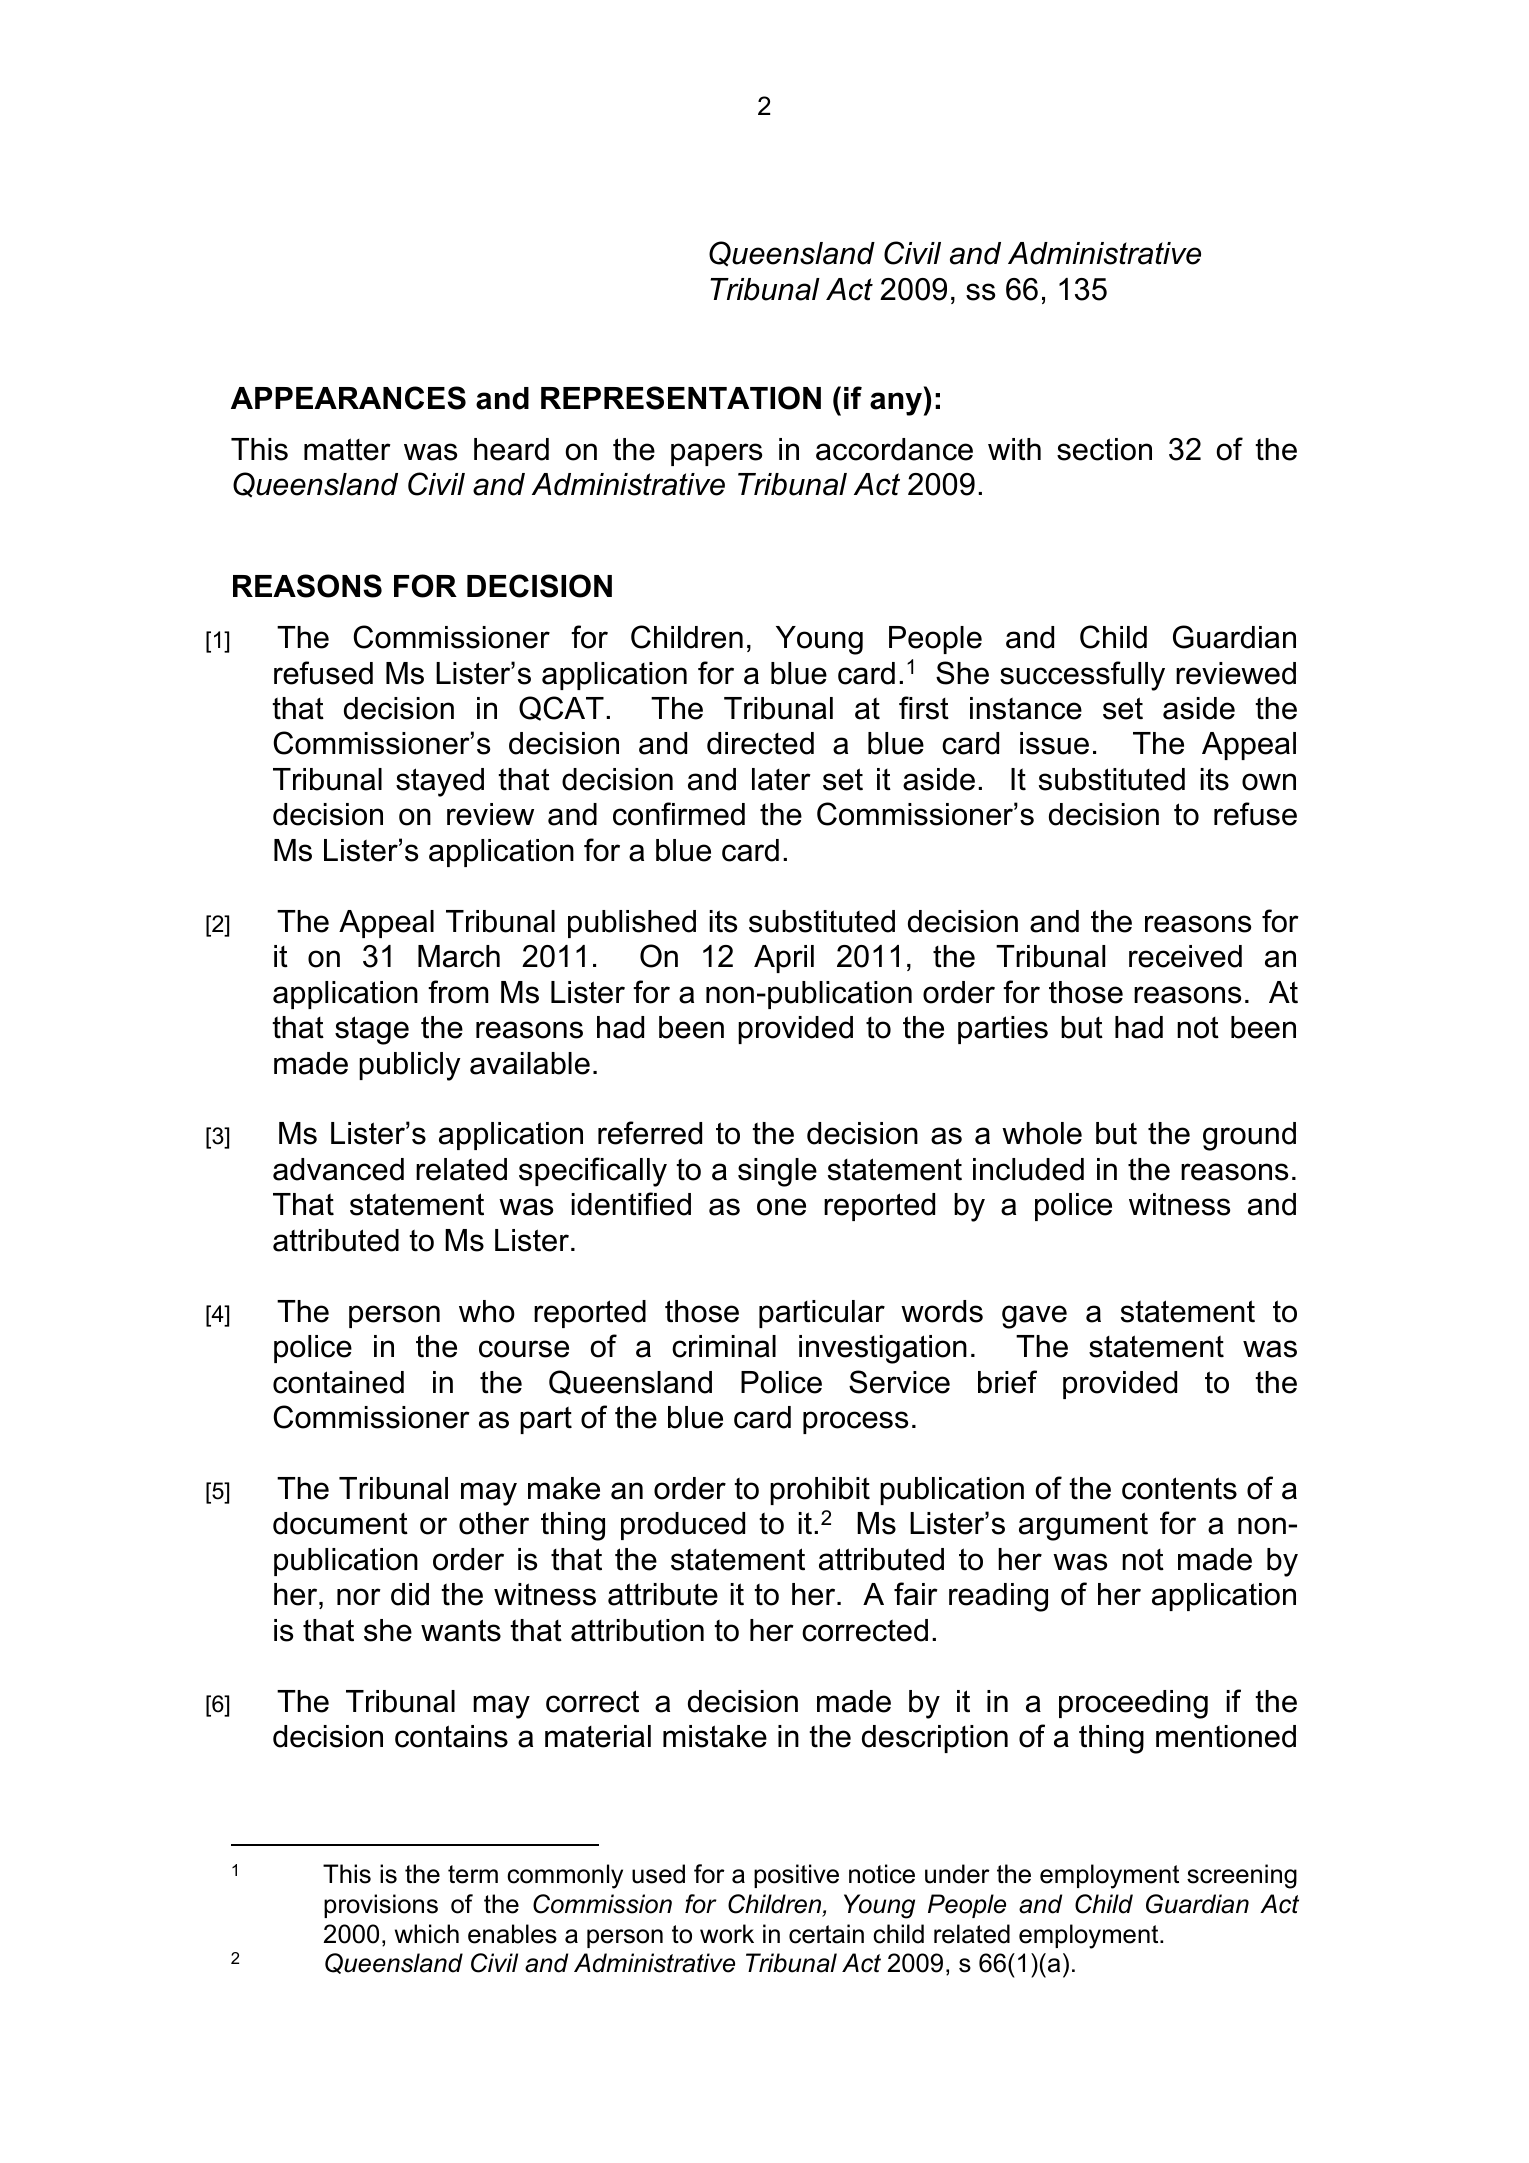 The width and height of the screenshot is (1529, 2163). I want to click on wants, so click(461, 1630).
